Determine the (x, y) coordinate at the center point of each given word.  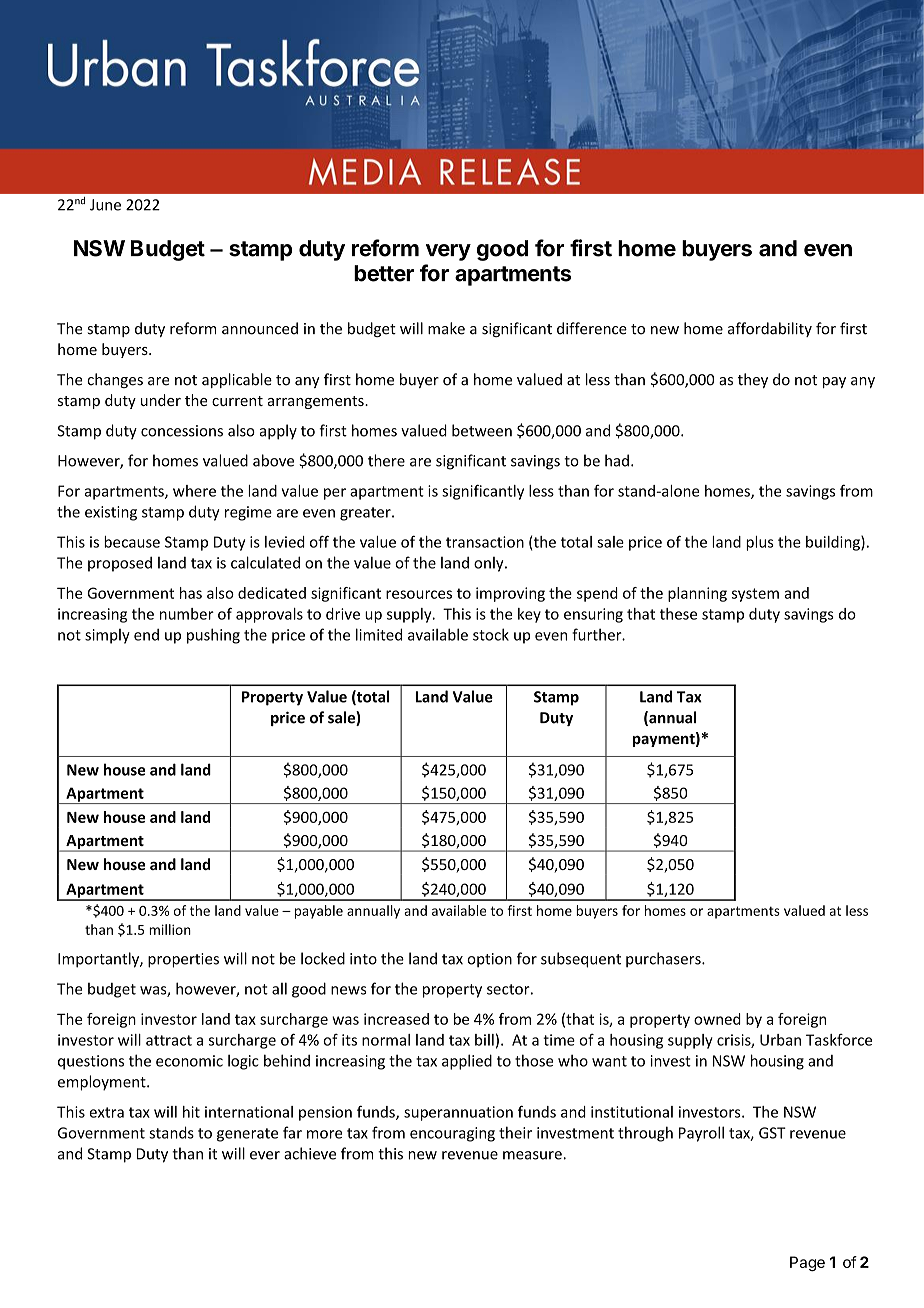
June (105, 205)
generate (247, 1135)
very (448, 252)
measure (533, 1155)
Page (807, 1263)
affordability (770, 329)
